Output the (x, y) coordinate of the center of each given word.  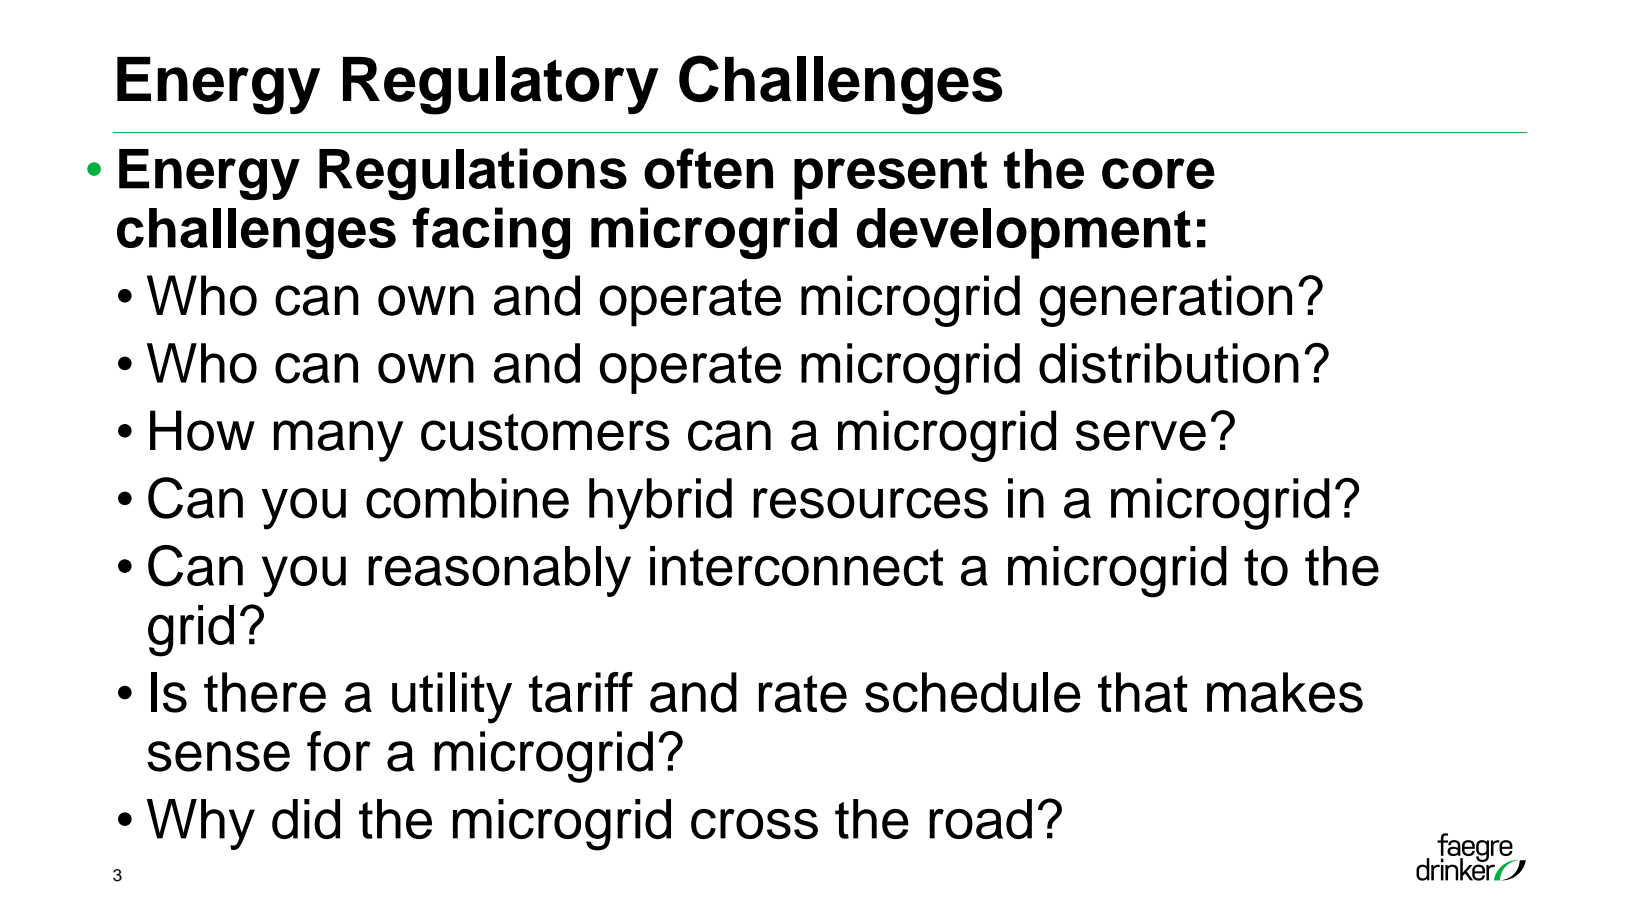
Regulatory (501, 85)
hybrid (660, 504)
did (306, 819)
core (1158, 173)
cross (754, 824)
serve (1141, 435)
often (708, 168)
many (338, 441)
